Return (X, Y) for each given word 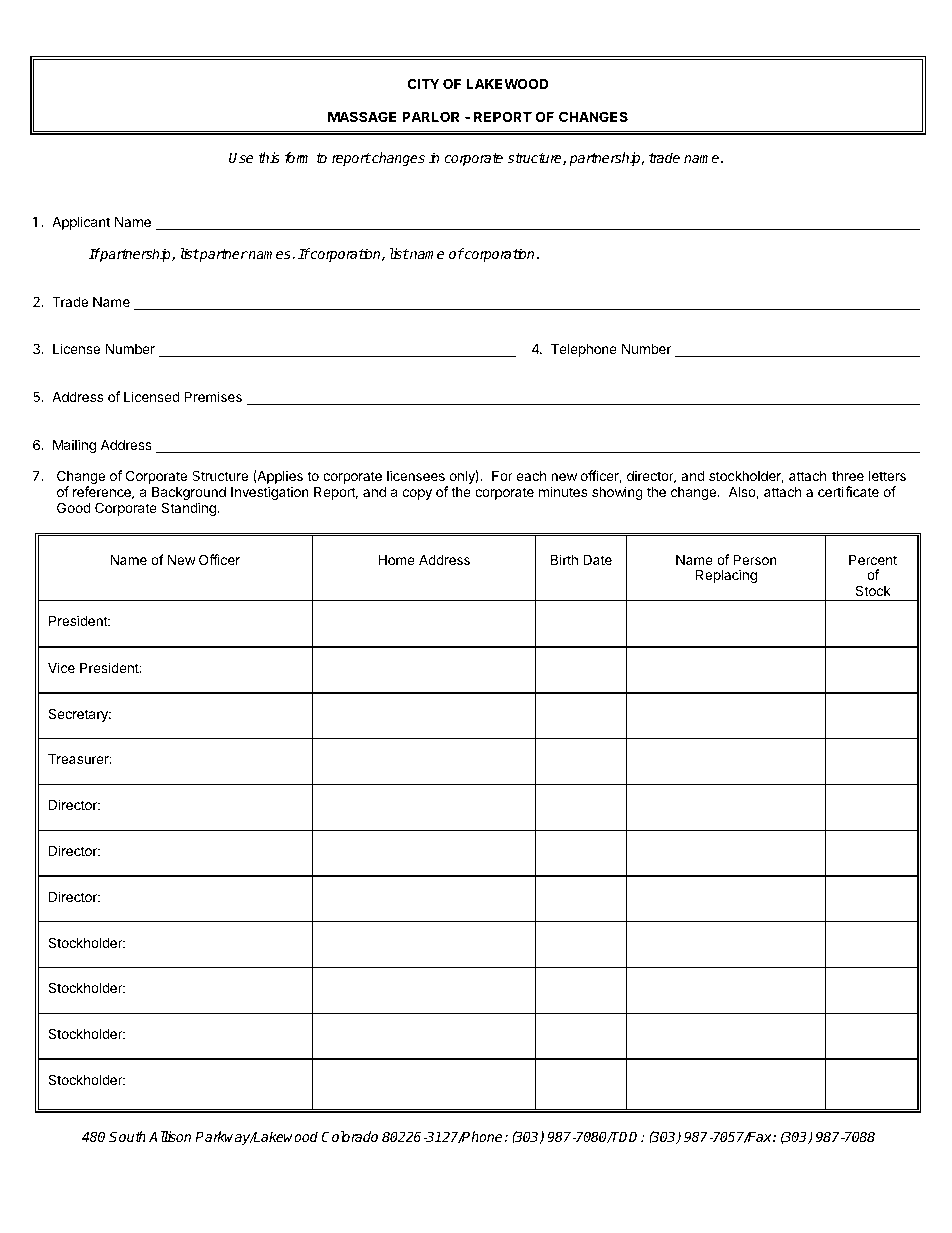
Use (241, 157)
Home (396, 559)
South (127, 1136)
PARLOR (430, 116)
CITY (423, 83)
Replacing (726, 576)
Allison (170, 1136)
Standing (189, 509)
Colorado (349, 1136)
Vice (61, 667)
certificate (848, 491)
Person (755, 559)
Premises (213, 396)
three (848, 476)
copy (417, 494)
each (531, 476)
